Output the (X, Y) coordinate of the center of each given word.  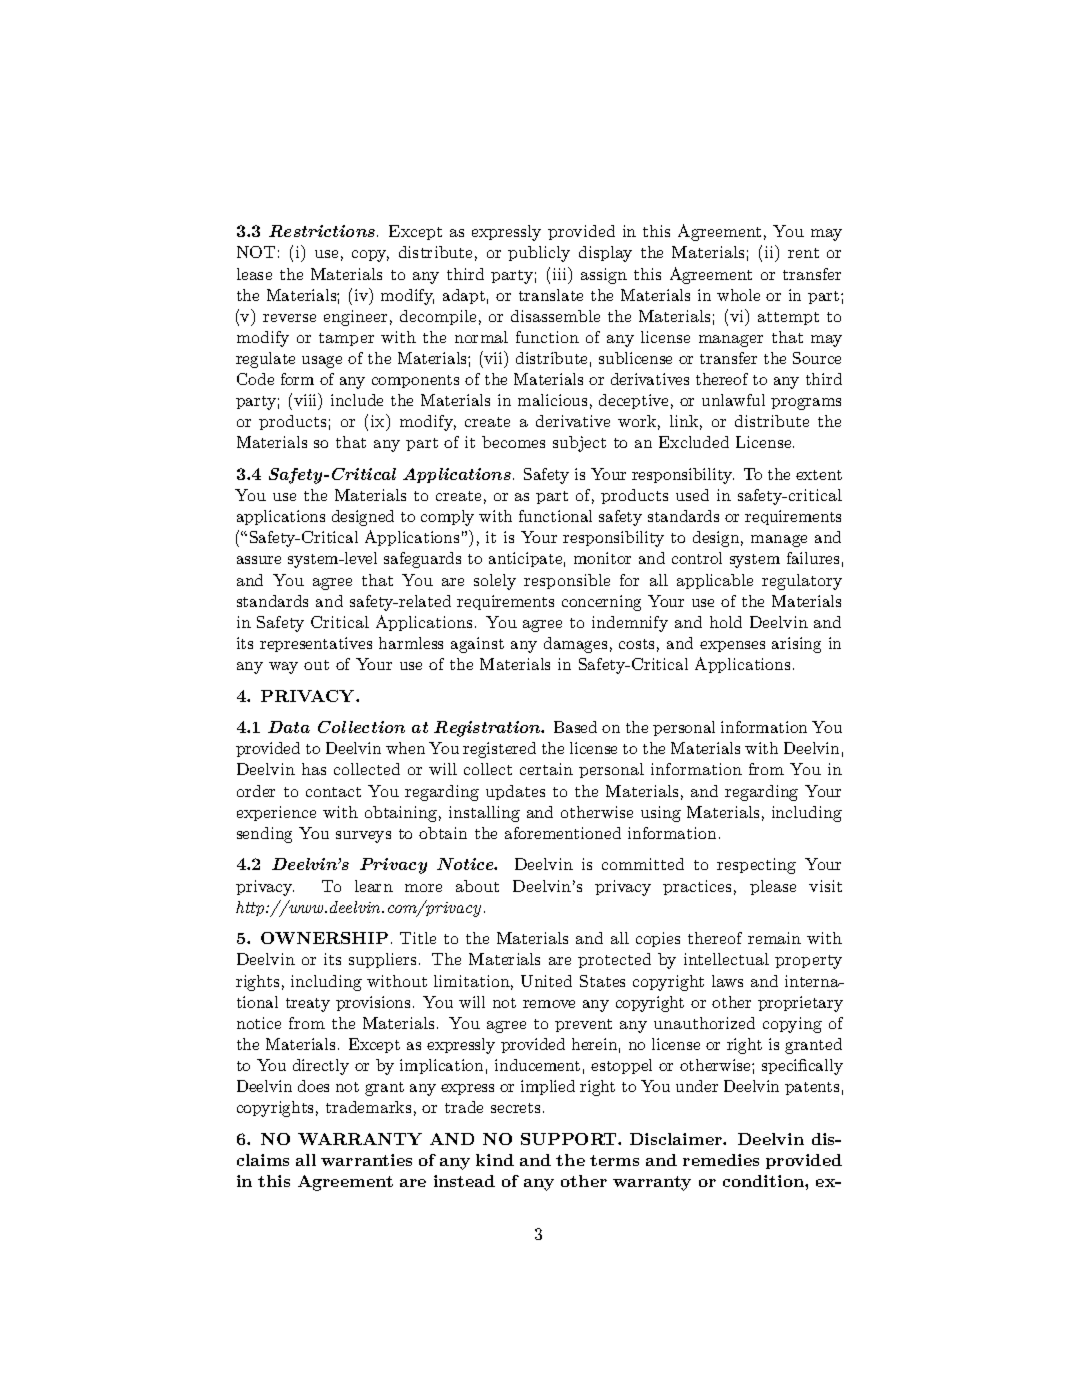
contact (333, 792)
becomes (513, 442)
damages (575, 645)
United (546, 981)
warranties (366, 1160)
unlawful (733, 400)
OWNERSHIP (324, 938)
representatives (316, 644)
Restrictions (323, 231)
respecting (756, 866)
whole (738, 295)
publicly (539, 254)
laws (727, 981)
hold (726, 622)
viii (307, 401)
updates (515, 792)
